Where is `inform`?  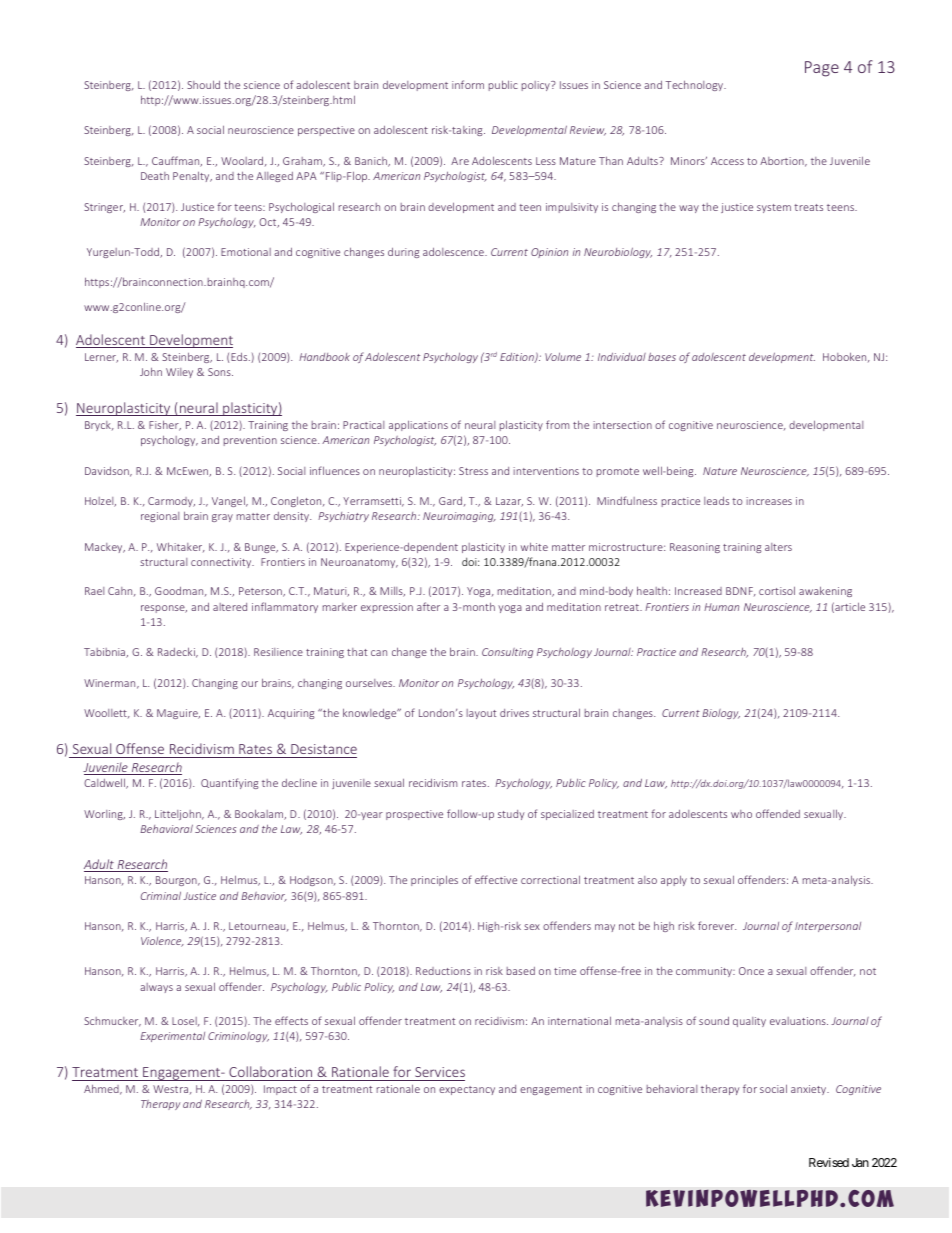 inform is located at coordinates (468, 84).
